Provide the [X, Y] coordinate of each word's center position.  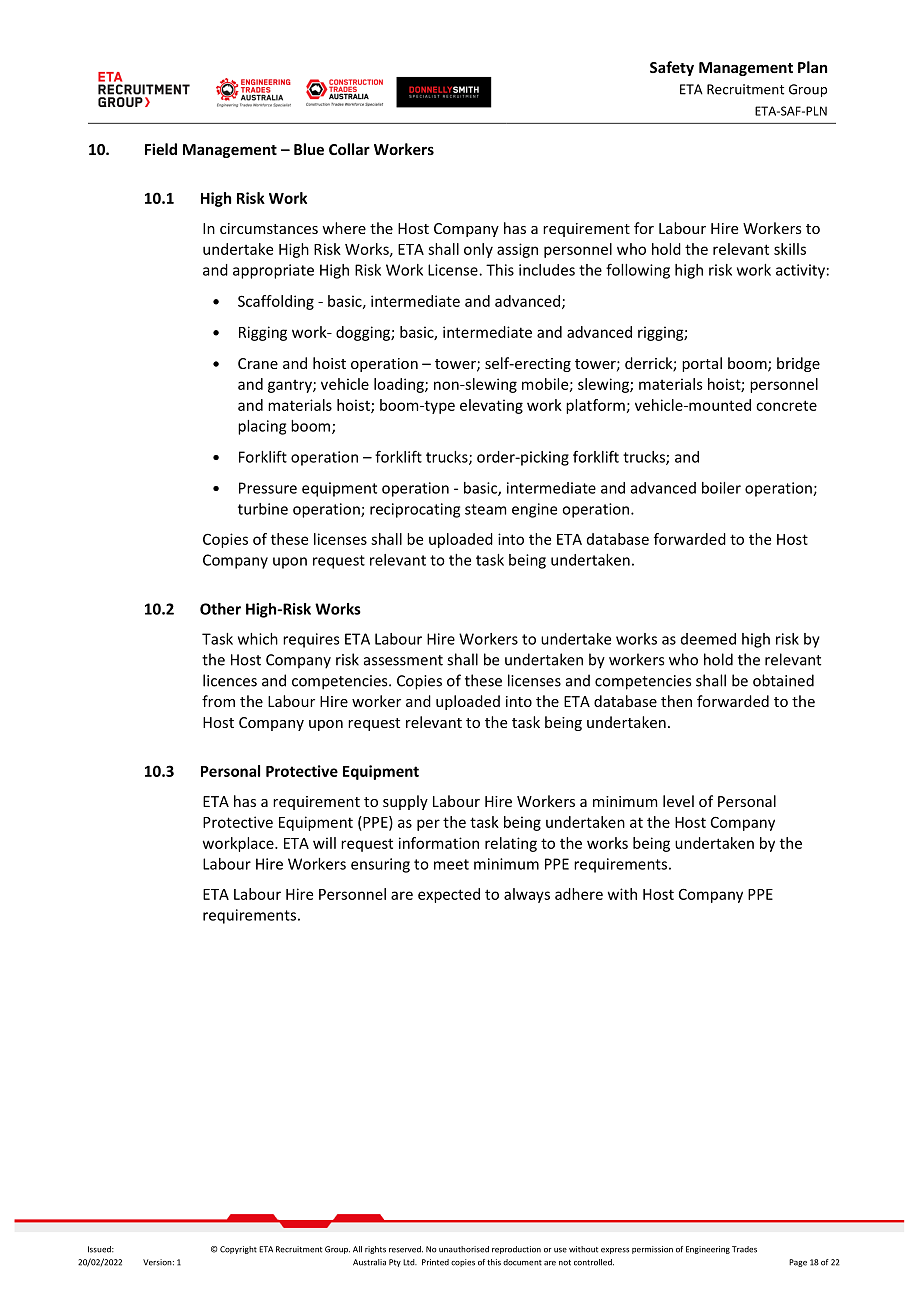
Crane [258, 363]
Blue [309, 149]
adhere [579, 894]
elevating [491, 406]
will [324, 843]
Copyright [238, 1250]
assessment [403, 660]
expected [449, 895]
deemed [708, 639]
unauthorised [464, 1249]
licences [230, 680]
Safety [672, 68]
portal [702, 364]
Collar [349, 149]
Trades [744, 1249]
